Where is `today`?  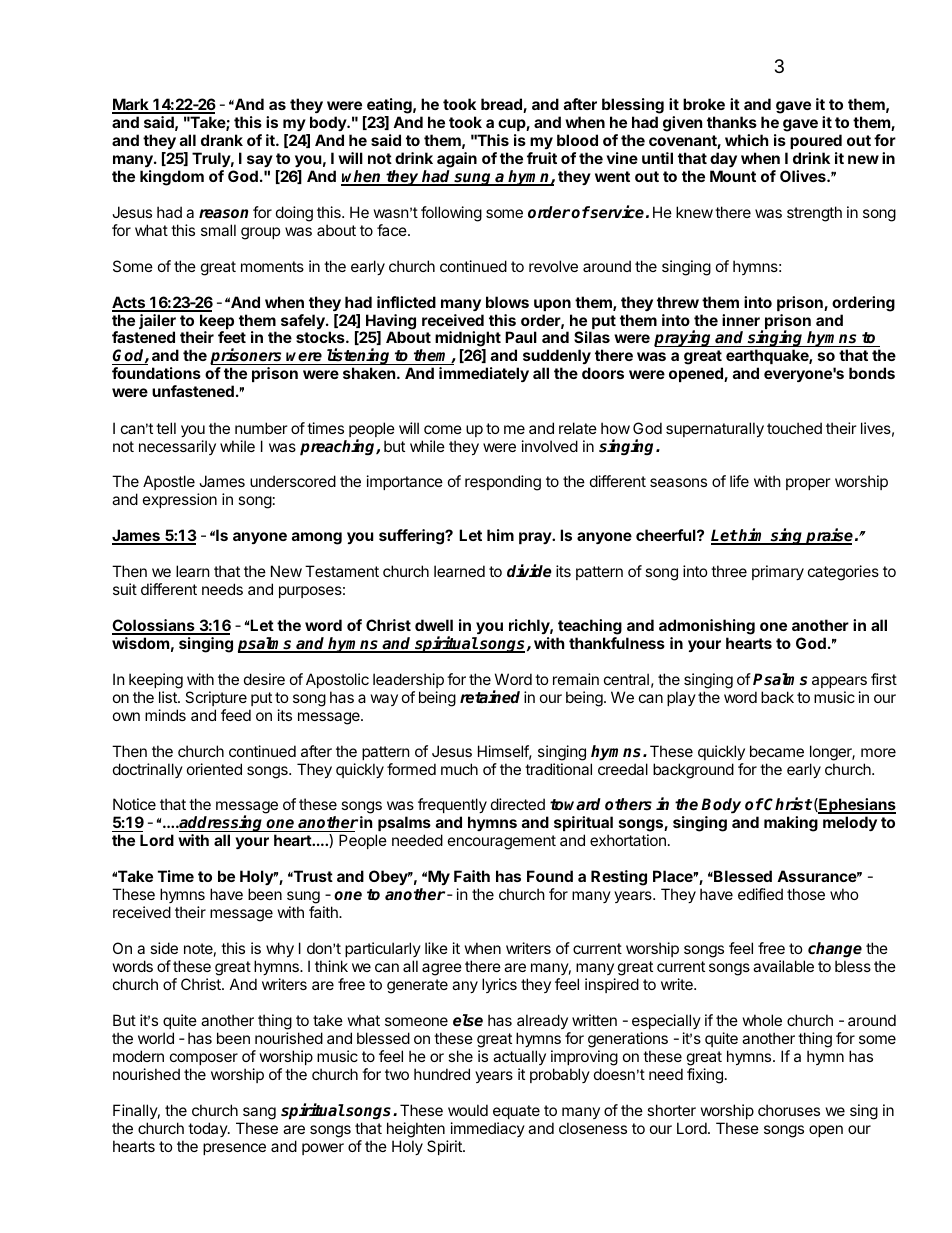 today is located at coordinates (208, 1129).
